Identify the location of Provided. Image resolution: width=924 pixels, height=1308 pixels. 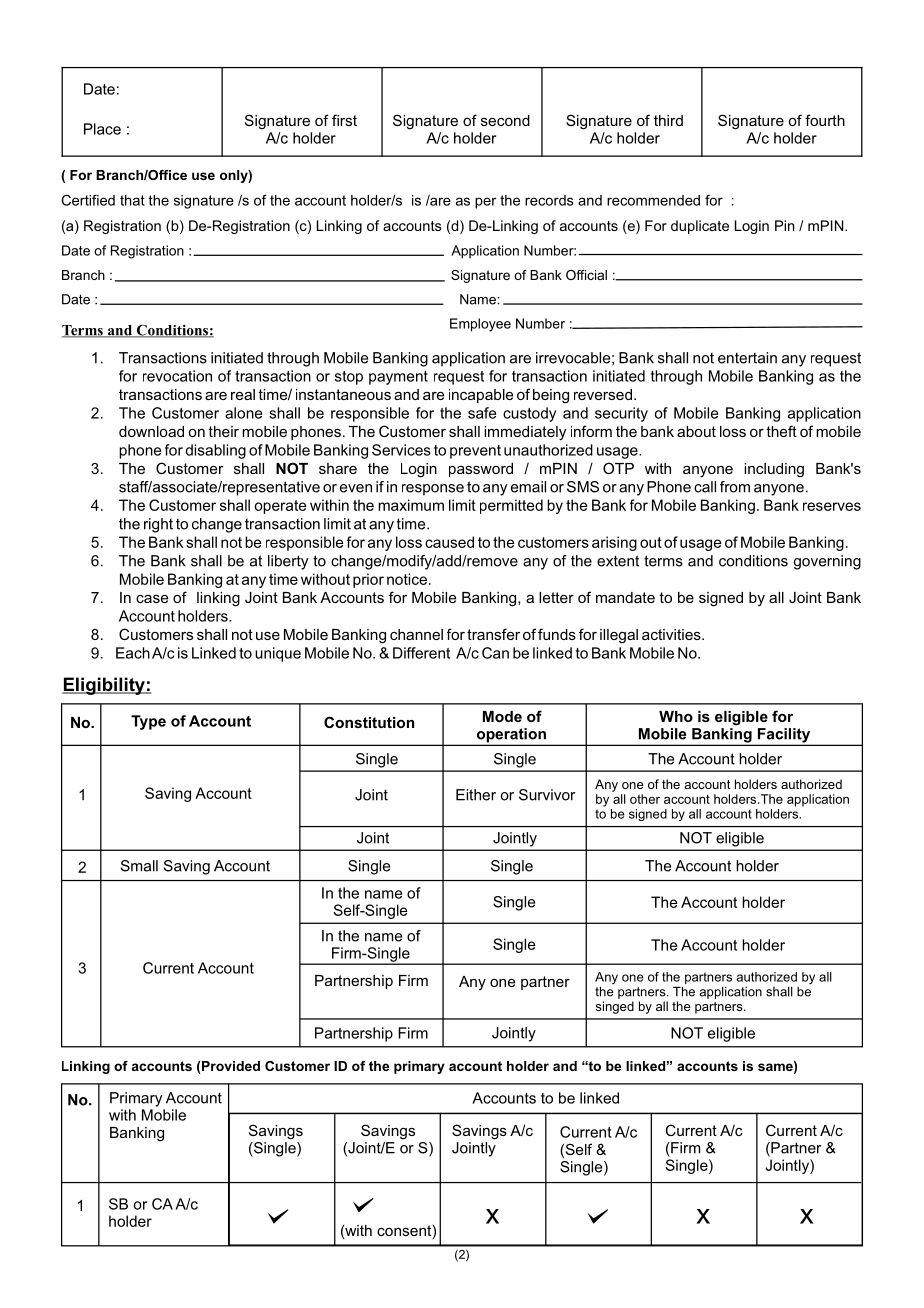
(230, 1067).
